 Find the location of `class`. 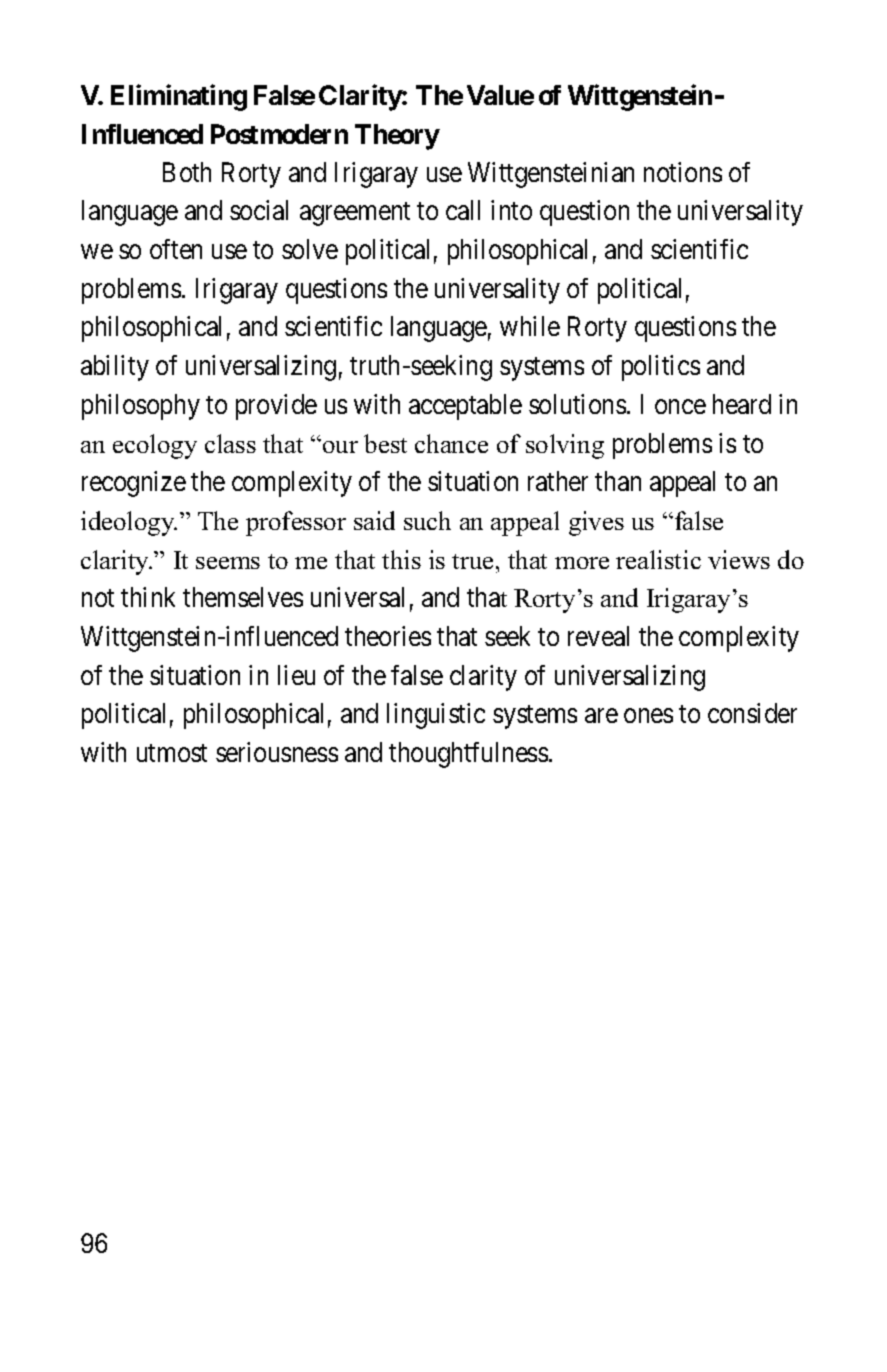

class is located at coordinates (230, 443).
